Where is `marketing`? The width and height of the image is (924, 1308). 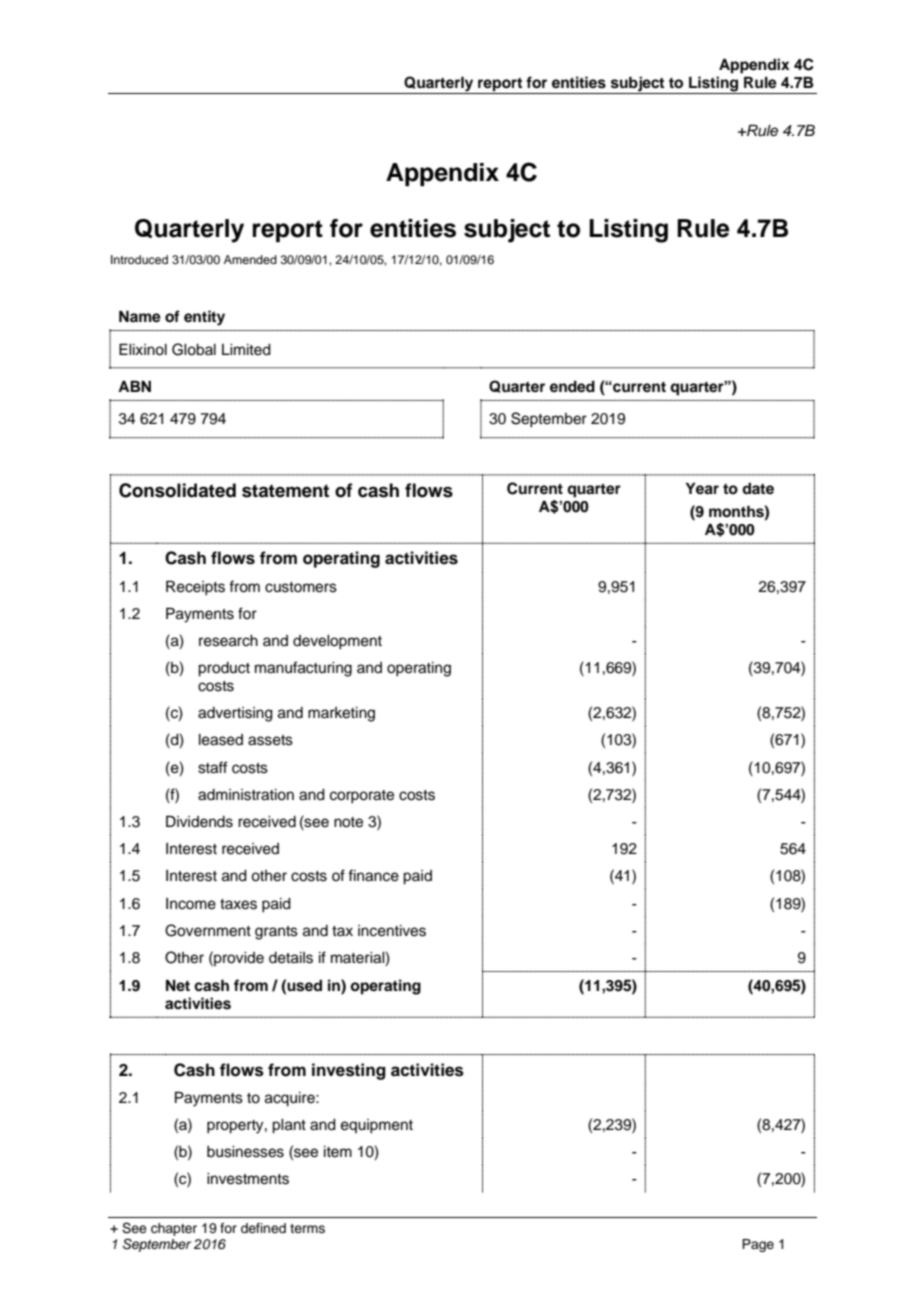 marketing is located at coordinates (341, 714).
